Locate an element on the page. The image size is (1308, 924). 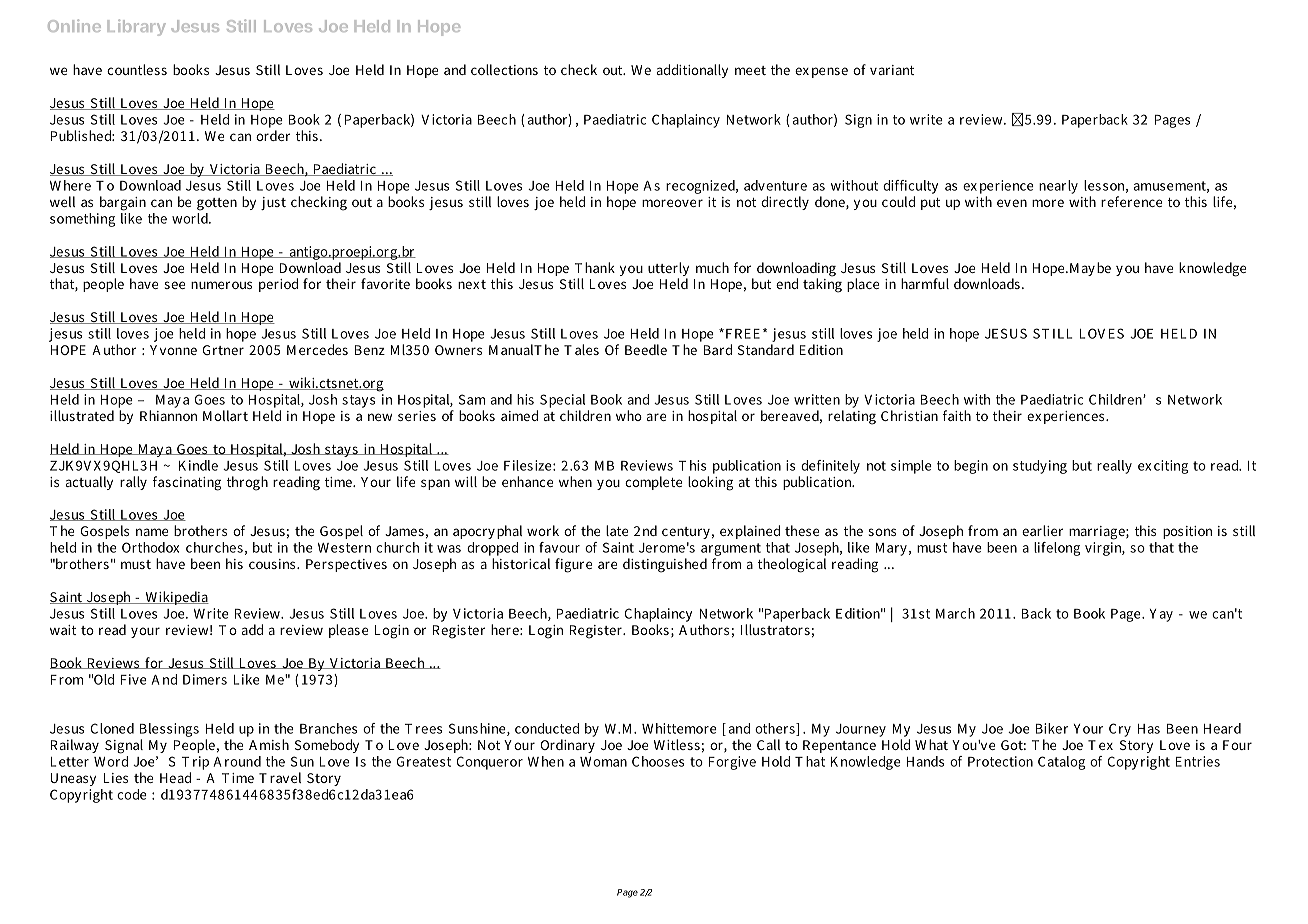
world is located at coordinates (191, 217).
